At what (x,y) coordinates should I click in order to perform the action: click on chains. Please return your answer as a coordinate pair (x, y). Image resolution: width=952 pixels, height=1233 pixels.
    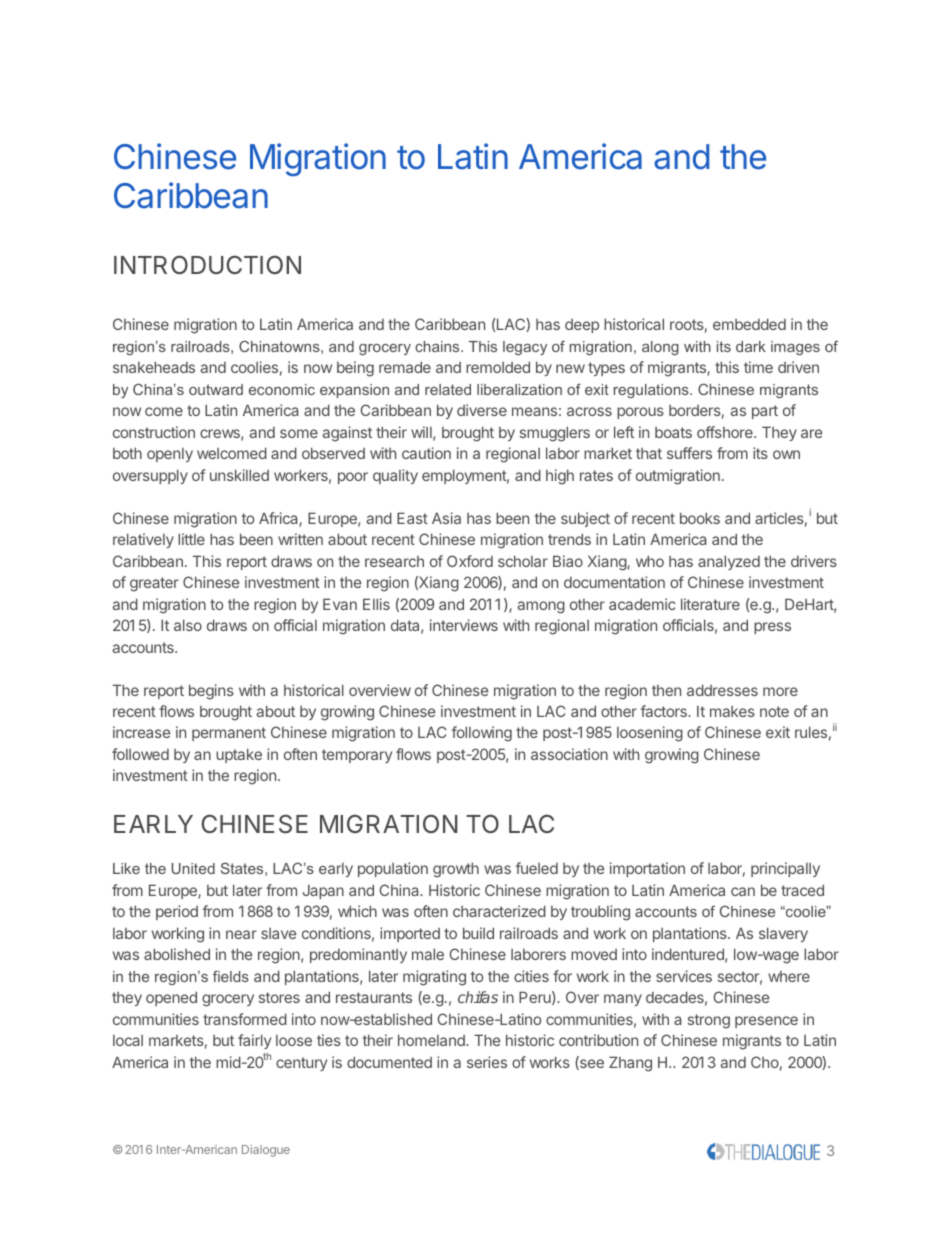
    Looking at the image, I should click on (438, 346).
